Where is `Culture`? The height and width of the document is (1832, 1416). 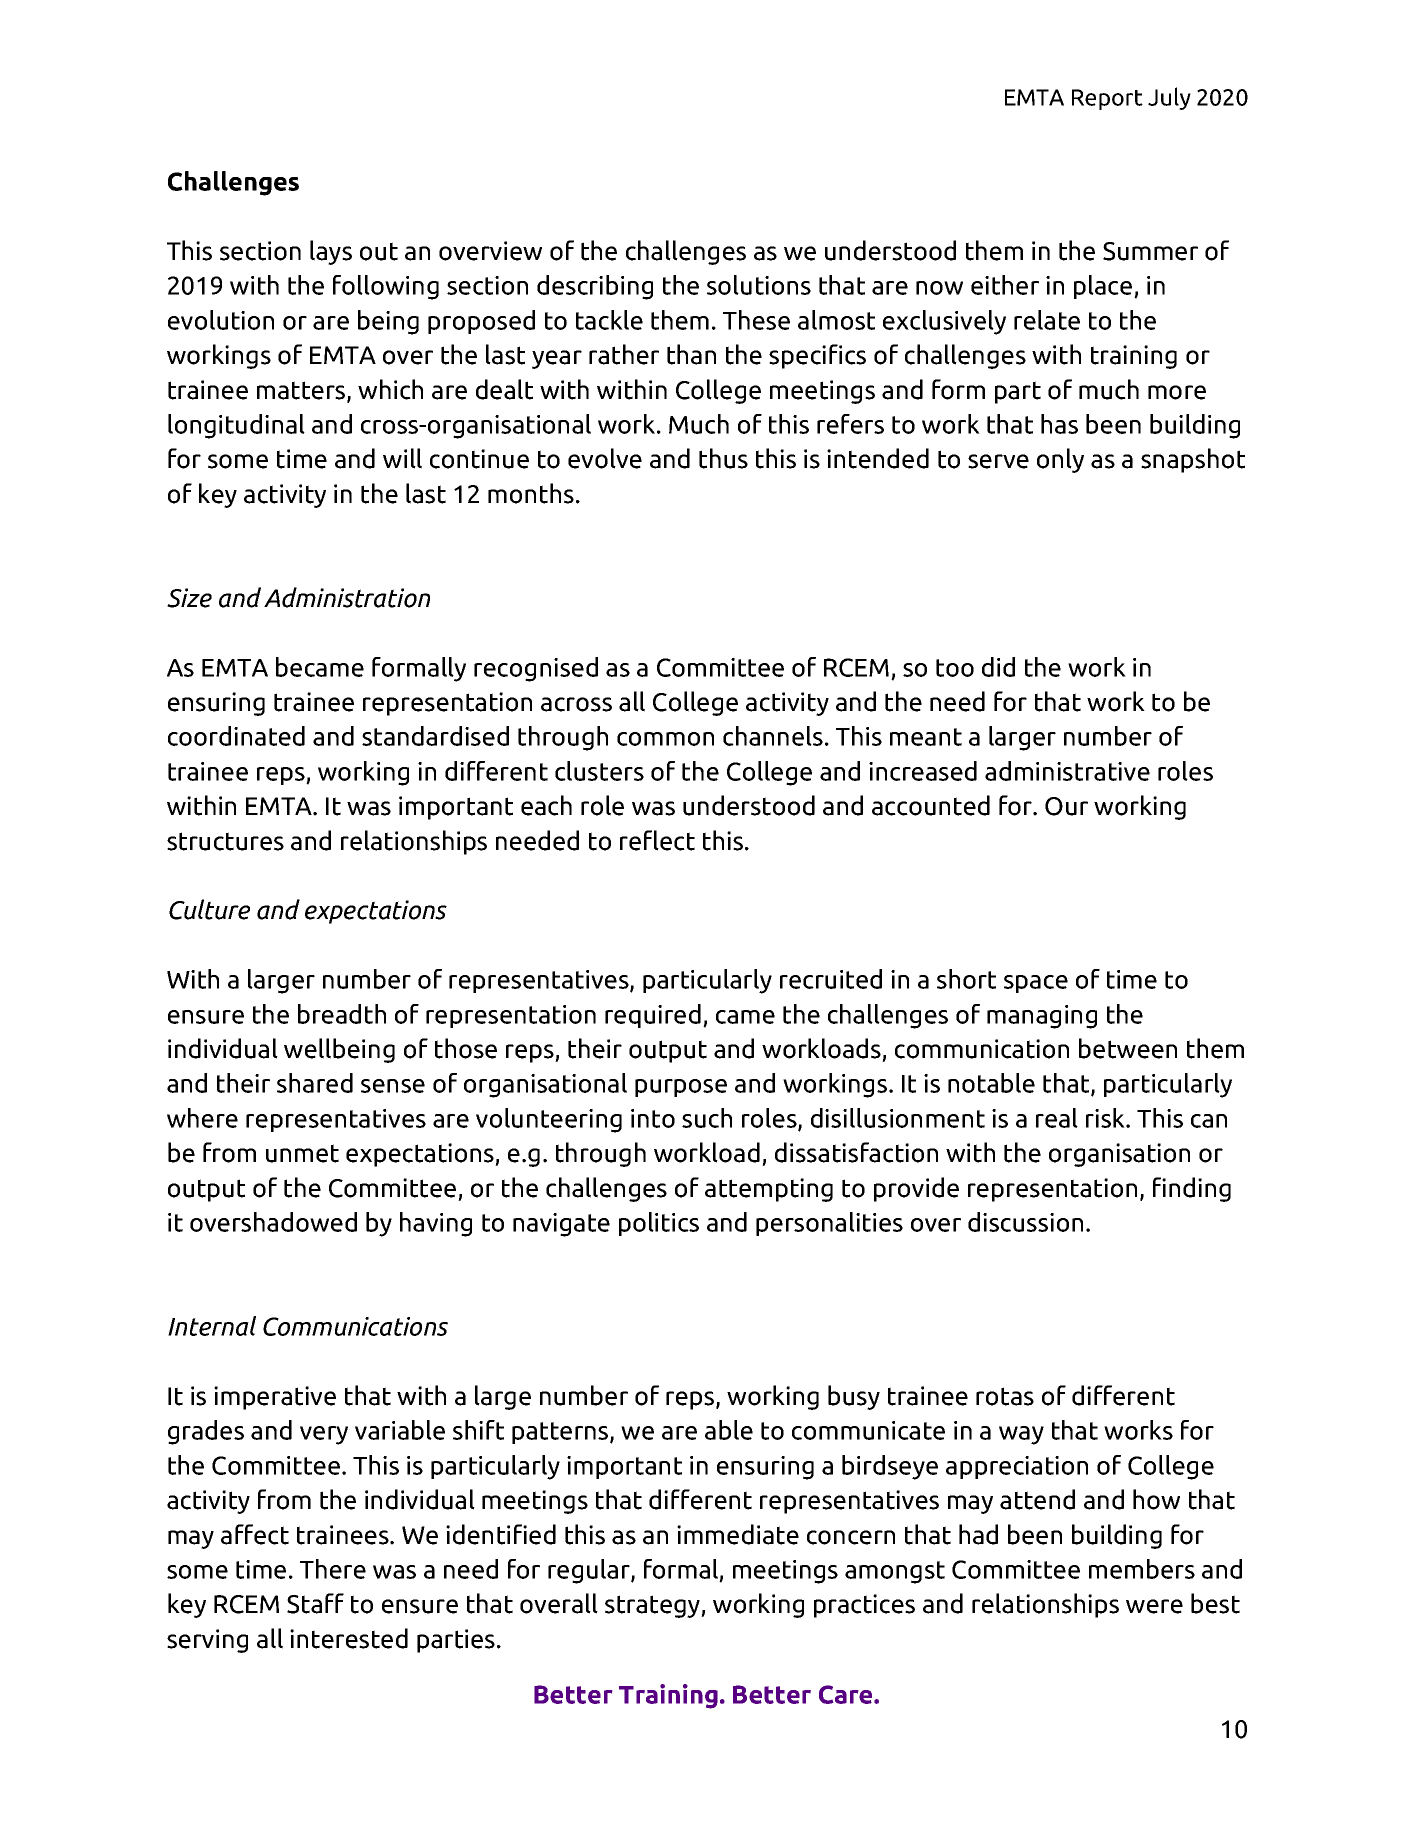
Culture is located at coordinates (209, 909).
